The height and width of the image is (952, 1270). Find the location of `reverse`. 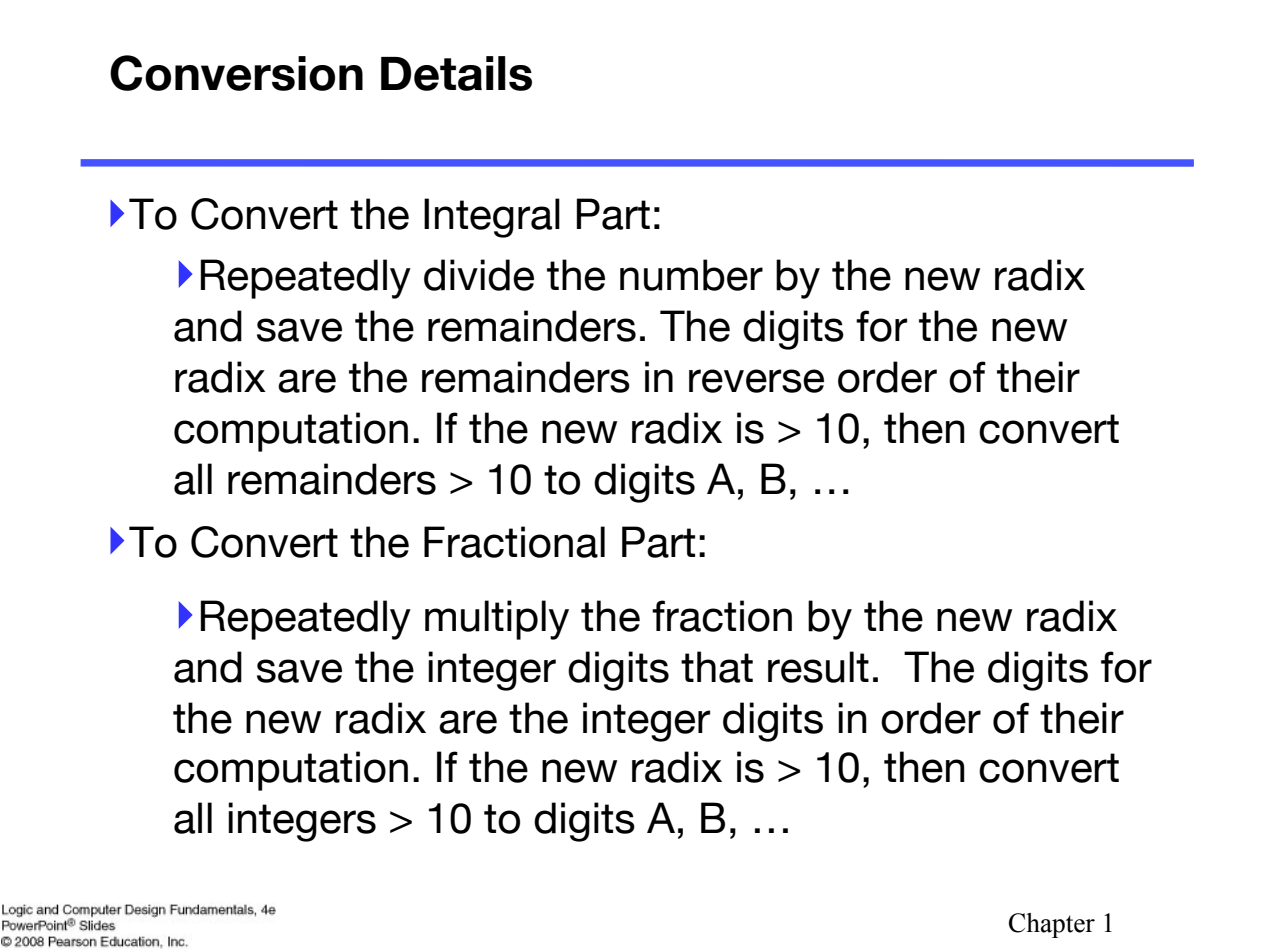

reverse is located at coordinates (756, 381).
